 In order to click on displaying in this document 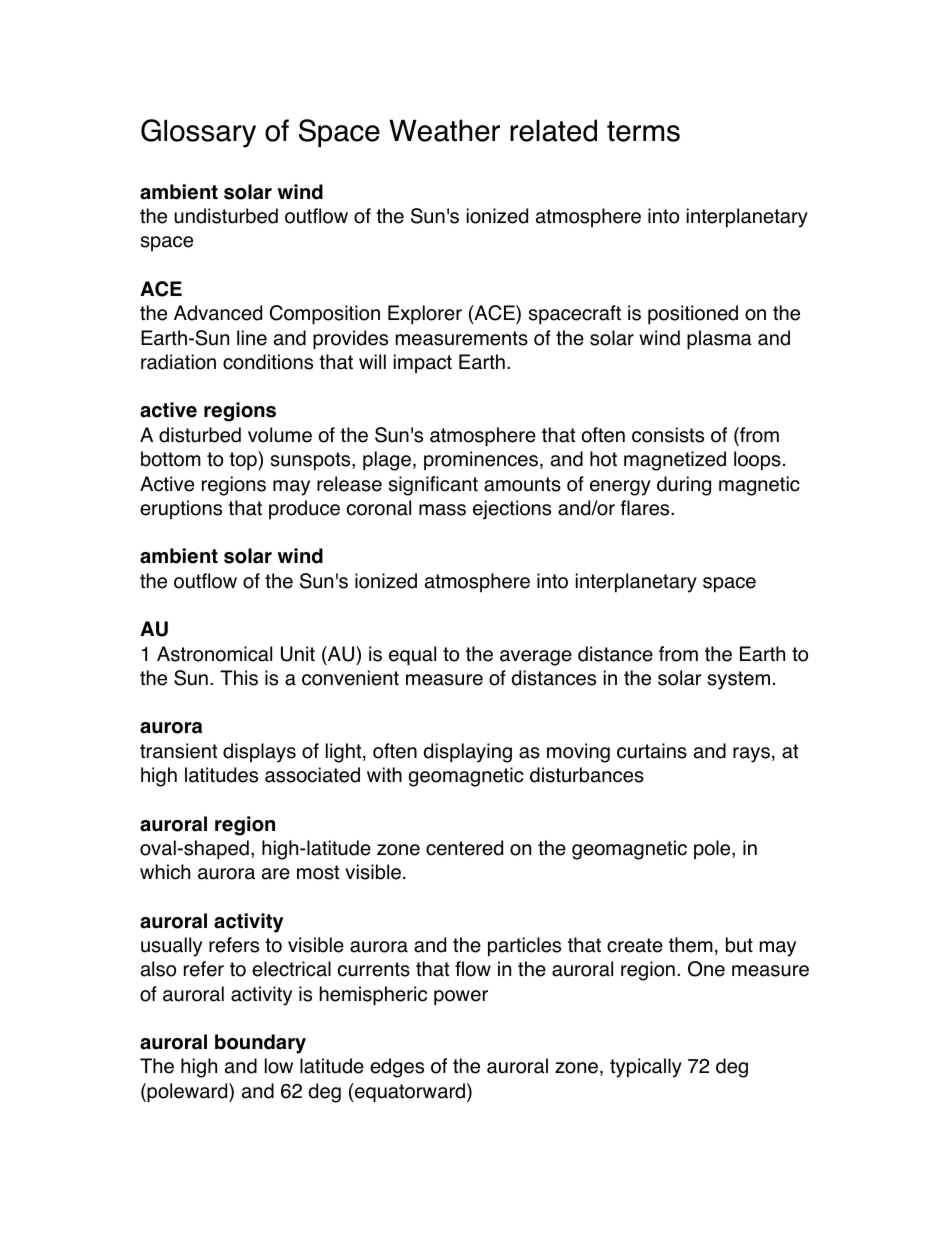, I will do `click(468, 753)`.
